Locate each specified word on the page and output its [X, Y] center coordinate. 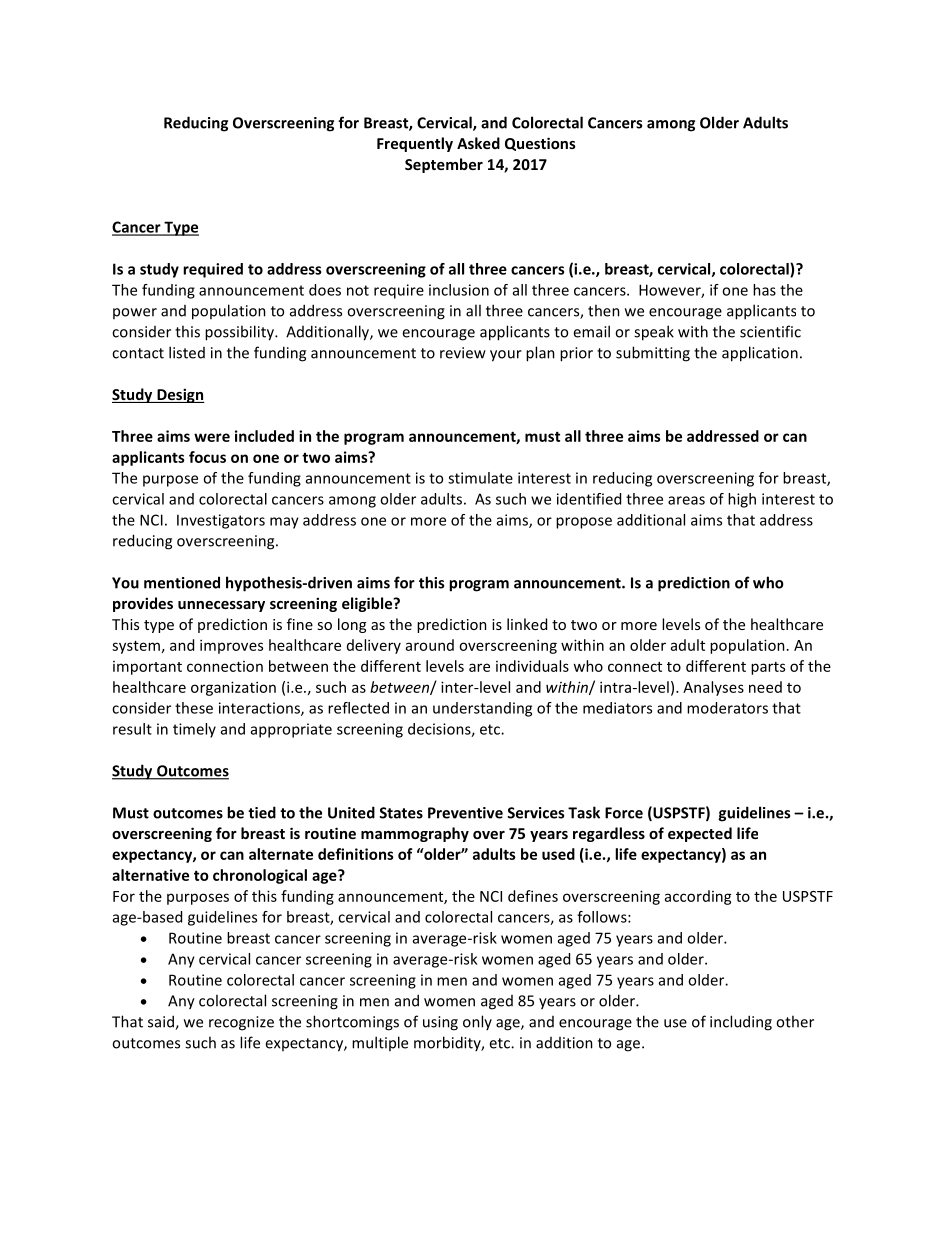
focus [207, 457]
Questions [540, 144]
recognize [241, 1023]
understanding [482, 709]
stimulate [480, 478]
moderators [727, 708]
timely [194, 730]
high [742, 500]
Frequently [415, 144]
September [444, 165]
